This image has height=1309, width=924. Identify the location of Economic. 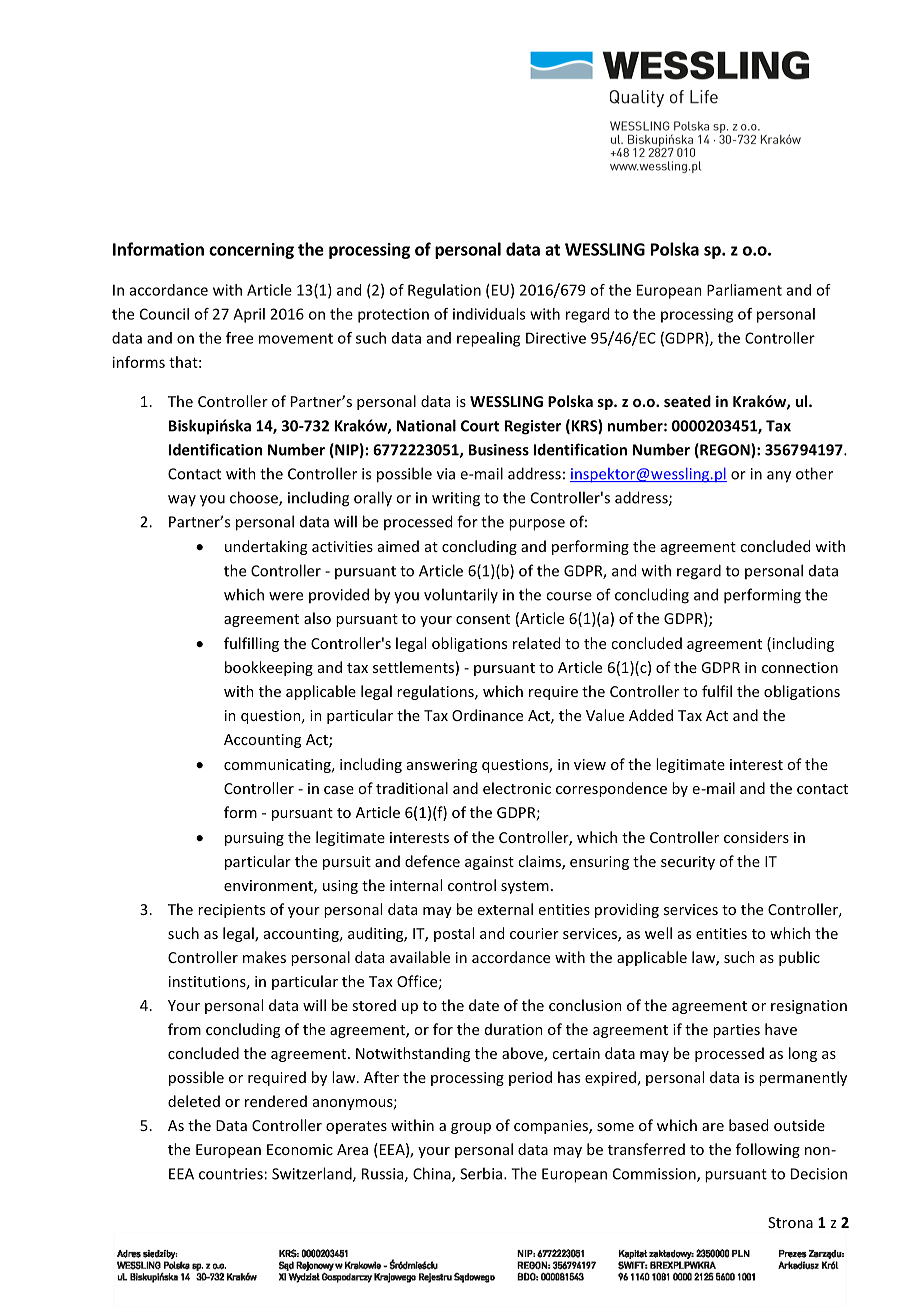
(300, 1149).
